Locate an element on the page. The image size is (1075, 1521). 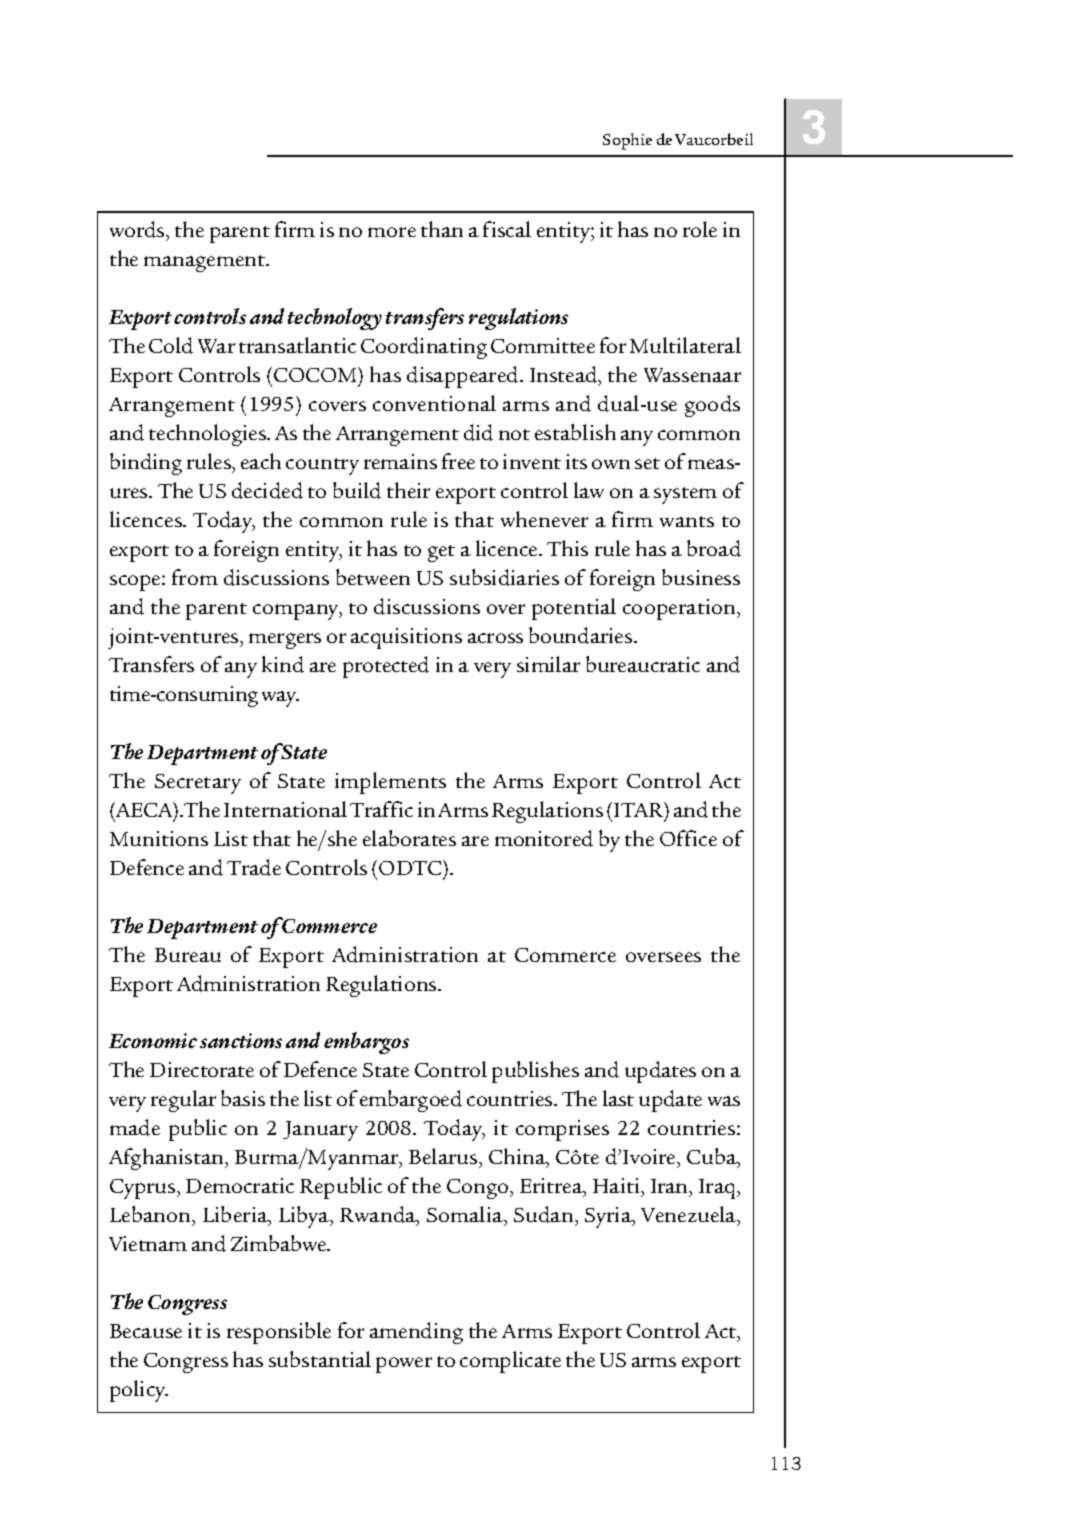
sanctions is located at coordinates (241, 1040).
